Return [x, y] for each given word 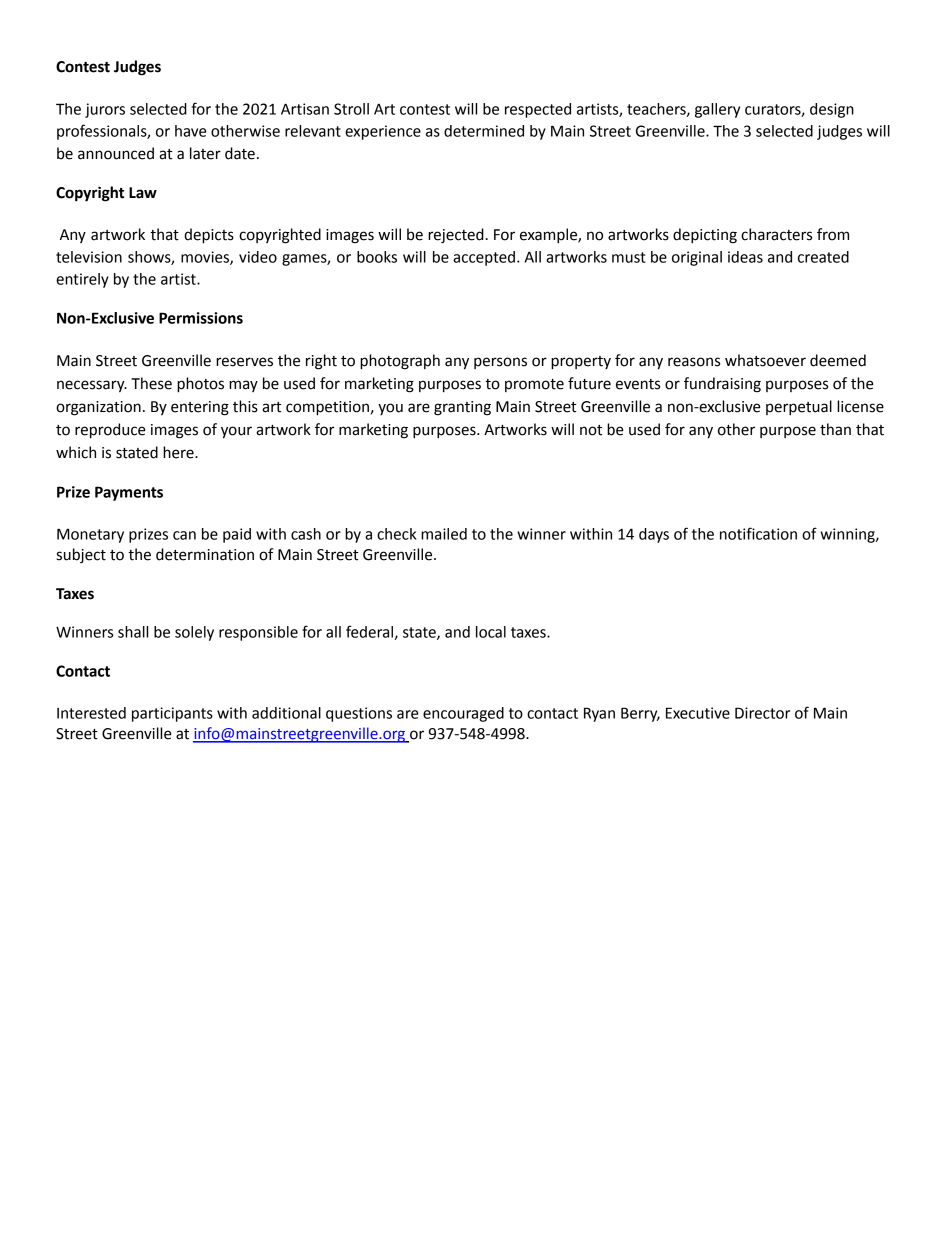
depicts [209, 236]
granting [462, 408]
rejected [456, 236]
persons [500, 363]
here [179, 452]
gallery [717, 110]
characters [776, 234]
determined [484, 131]
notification [758, 533]
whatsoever [765, 360]
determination [205, 554]
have [191, 131]
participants [172, 714]
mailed [444, 534]
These [151, 383]
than [835, 429]
